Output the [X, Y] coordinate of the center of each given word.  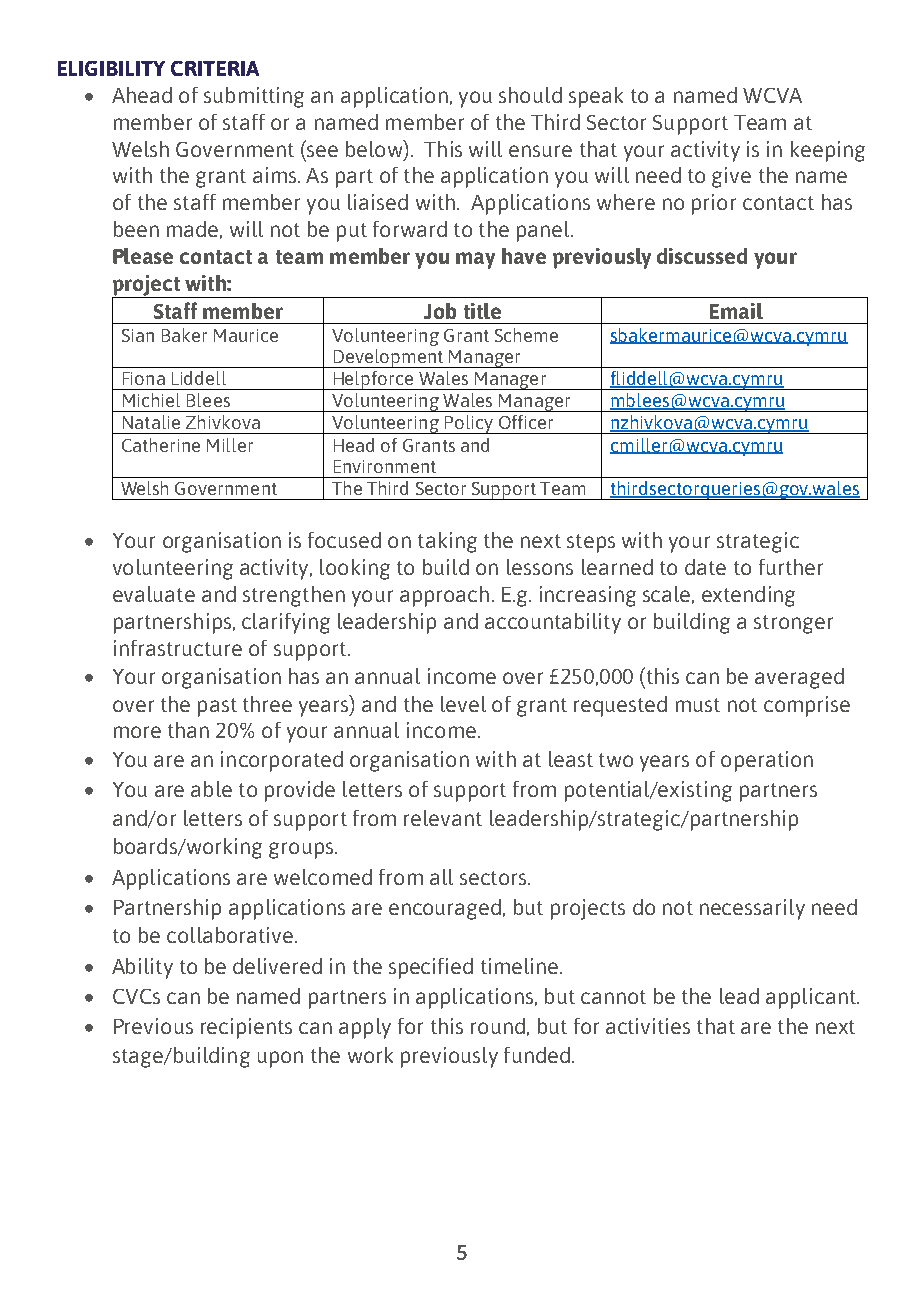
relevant [443, 818]
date [705, 567]
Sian [138, 335]
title [482, 311]
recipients [246, 1028]
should [530, 95]
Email [736, 311]
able [211, 789]
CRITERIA [215, 68]
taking [447, 542]
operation [767, 761]
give [731, 177]
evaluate [154, 594]
